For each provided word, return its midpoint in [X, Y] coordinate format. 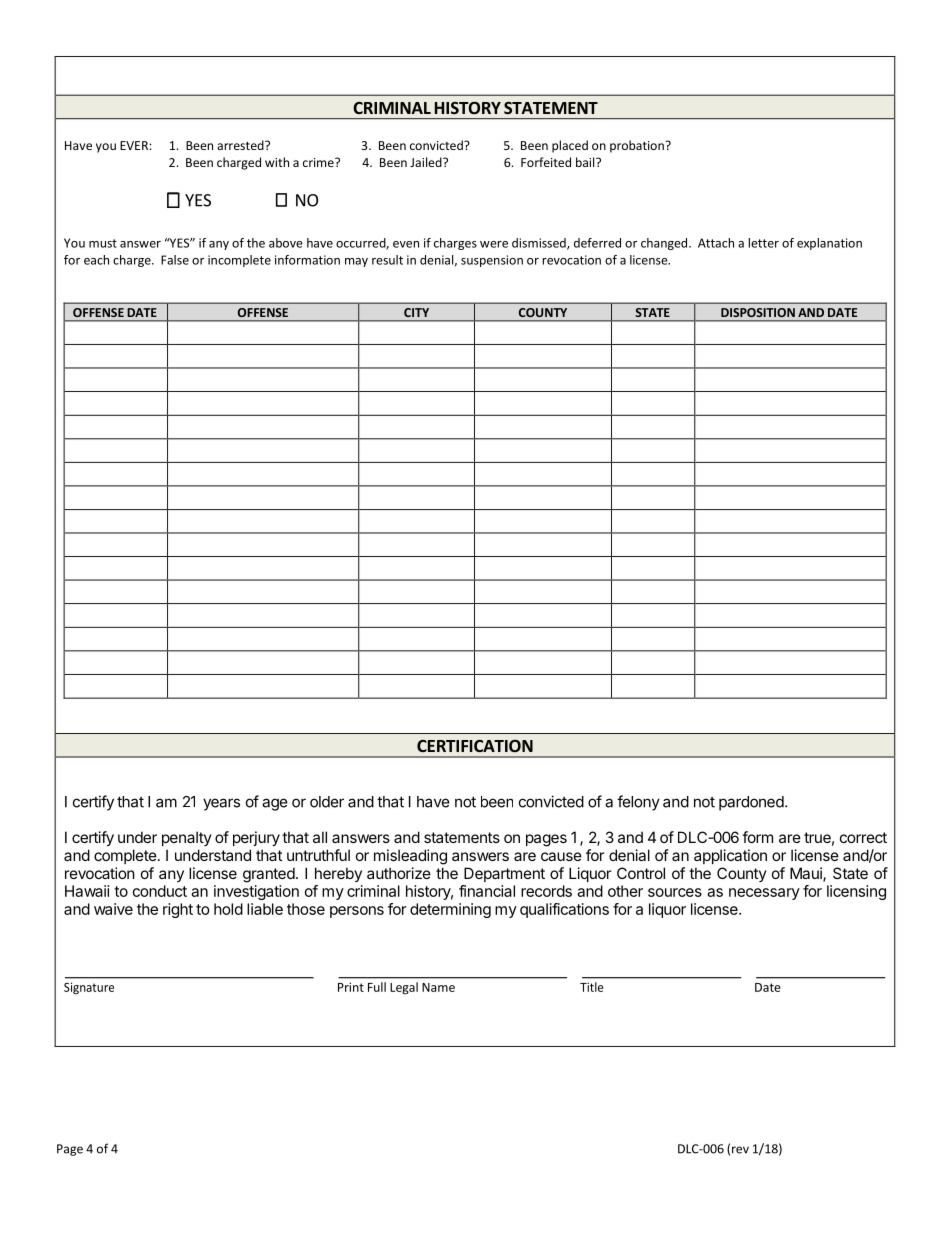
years [221, 804]
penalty [187, 838]
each [96, 260]
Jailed [427, 162]
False [175, 260]
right [178, 910]
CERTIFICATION [475, 746]
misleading [410, 857]
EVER [135, 145]
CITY [416, 312]
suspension [492, 261]
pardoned [752, 803]
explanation [829, 244]
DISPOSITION [758, 312]
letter [763, 243]
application [730, 856]
